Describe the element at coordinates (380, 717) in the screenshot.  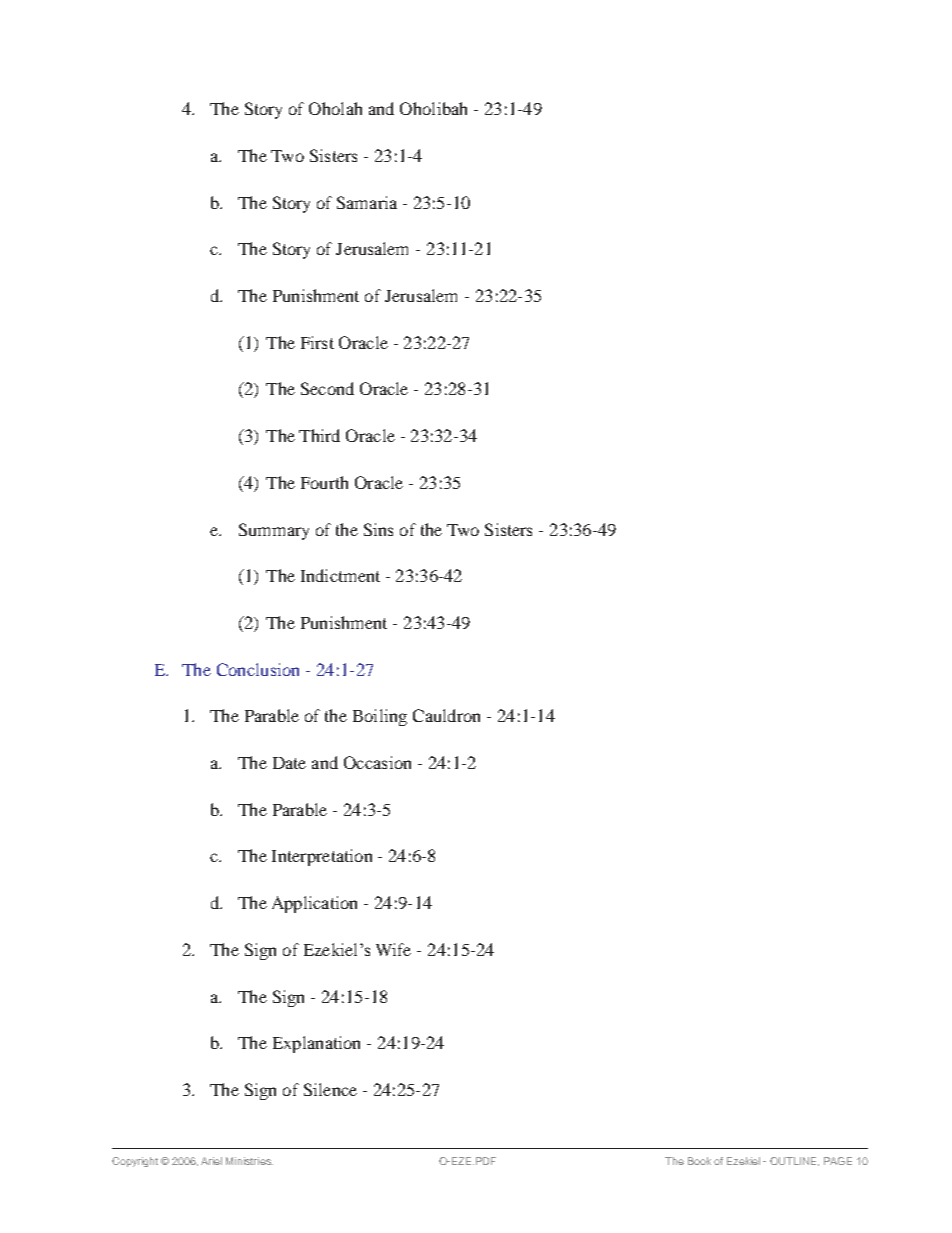
I see `Boiling` at that location.
